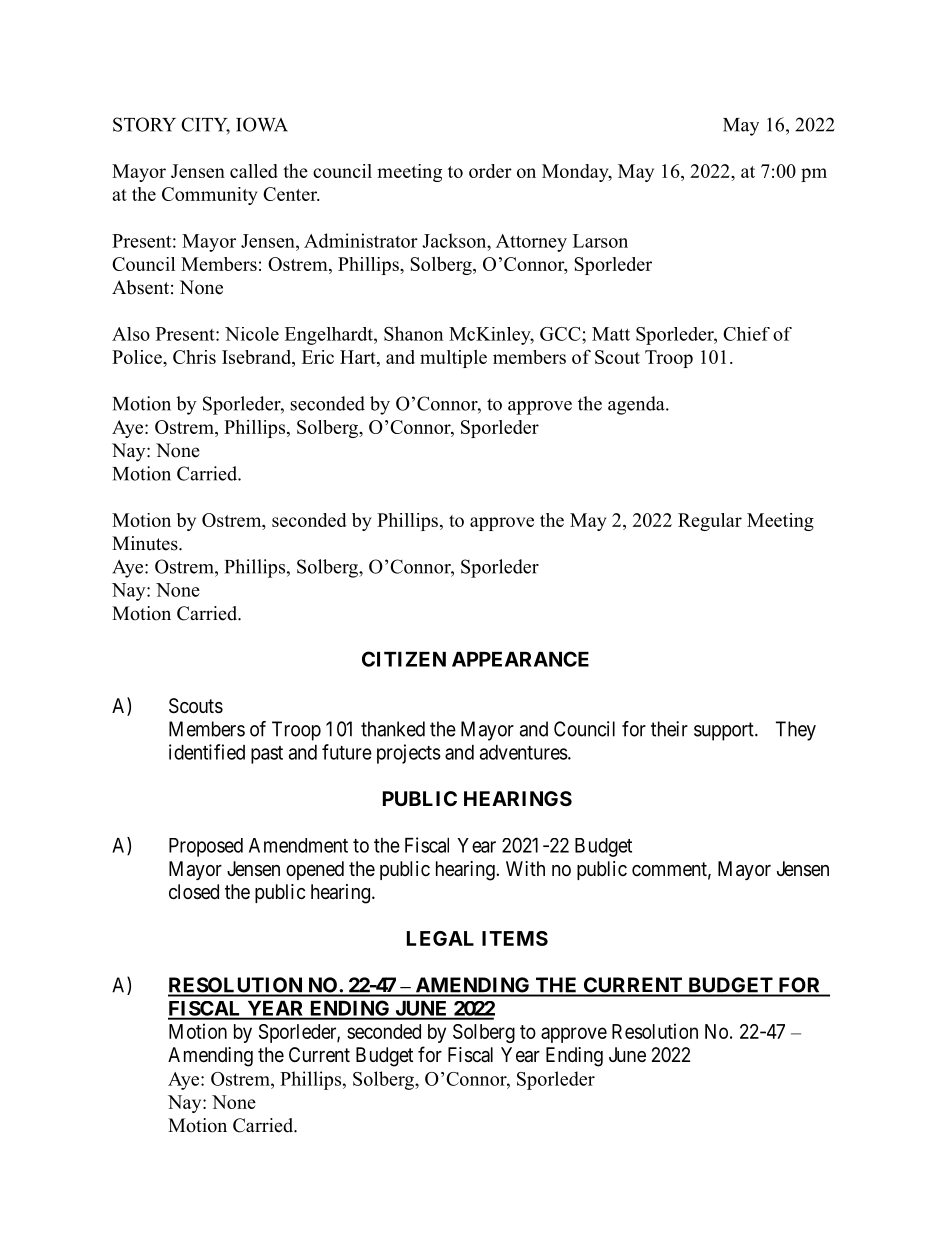 This image has height=1233, width=952. Describe the element at coordinates (520, 659) in the image. I see `APPEARANCE` at that location.
